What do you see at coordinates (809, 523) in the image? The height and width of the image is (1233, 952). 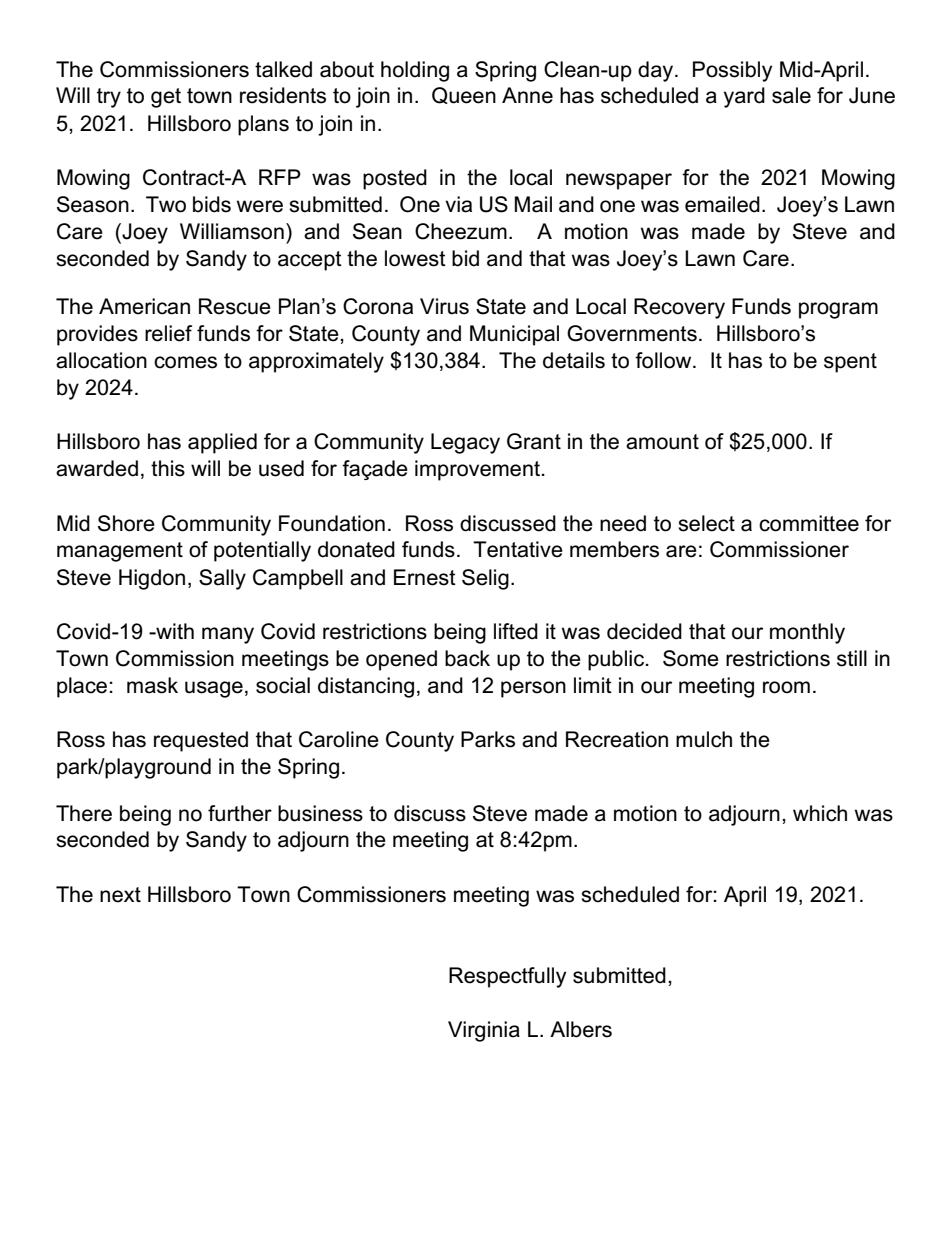 I see `committee` at bounding box center [809, 523].
